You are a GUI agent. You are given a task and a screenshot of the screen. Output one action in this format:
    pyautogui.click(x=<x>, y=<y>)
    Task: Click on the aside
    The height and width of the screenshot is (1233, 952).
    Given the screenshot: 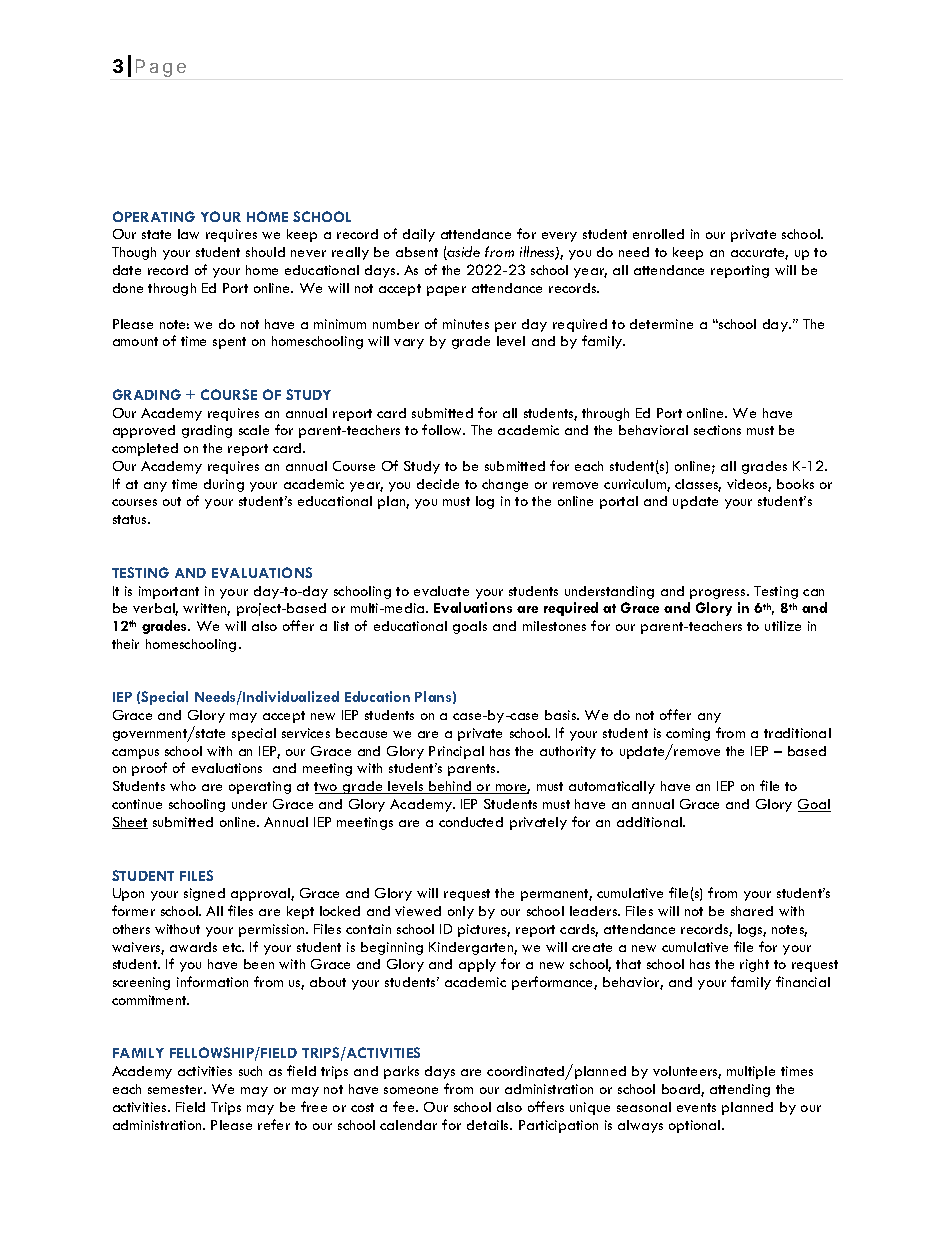 What is the action you would take?
    pyautogui.click(x=463, y=253)
